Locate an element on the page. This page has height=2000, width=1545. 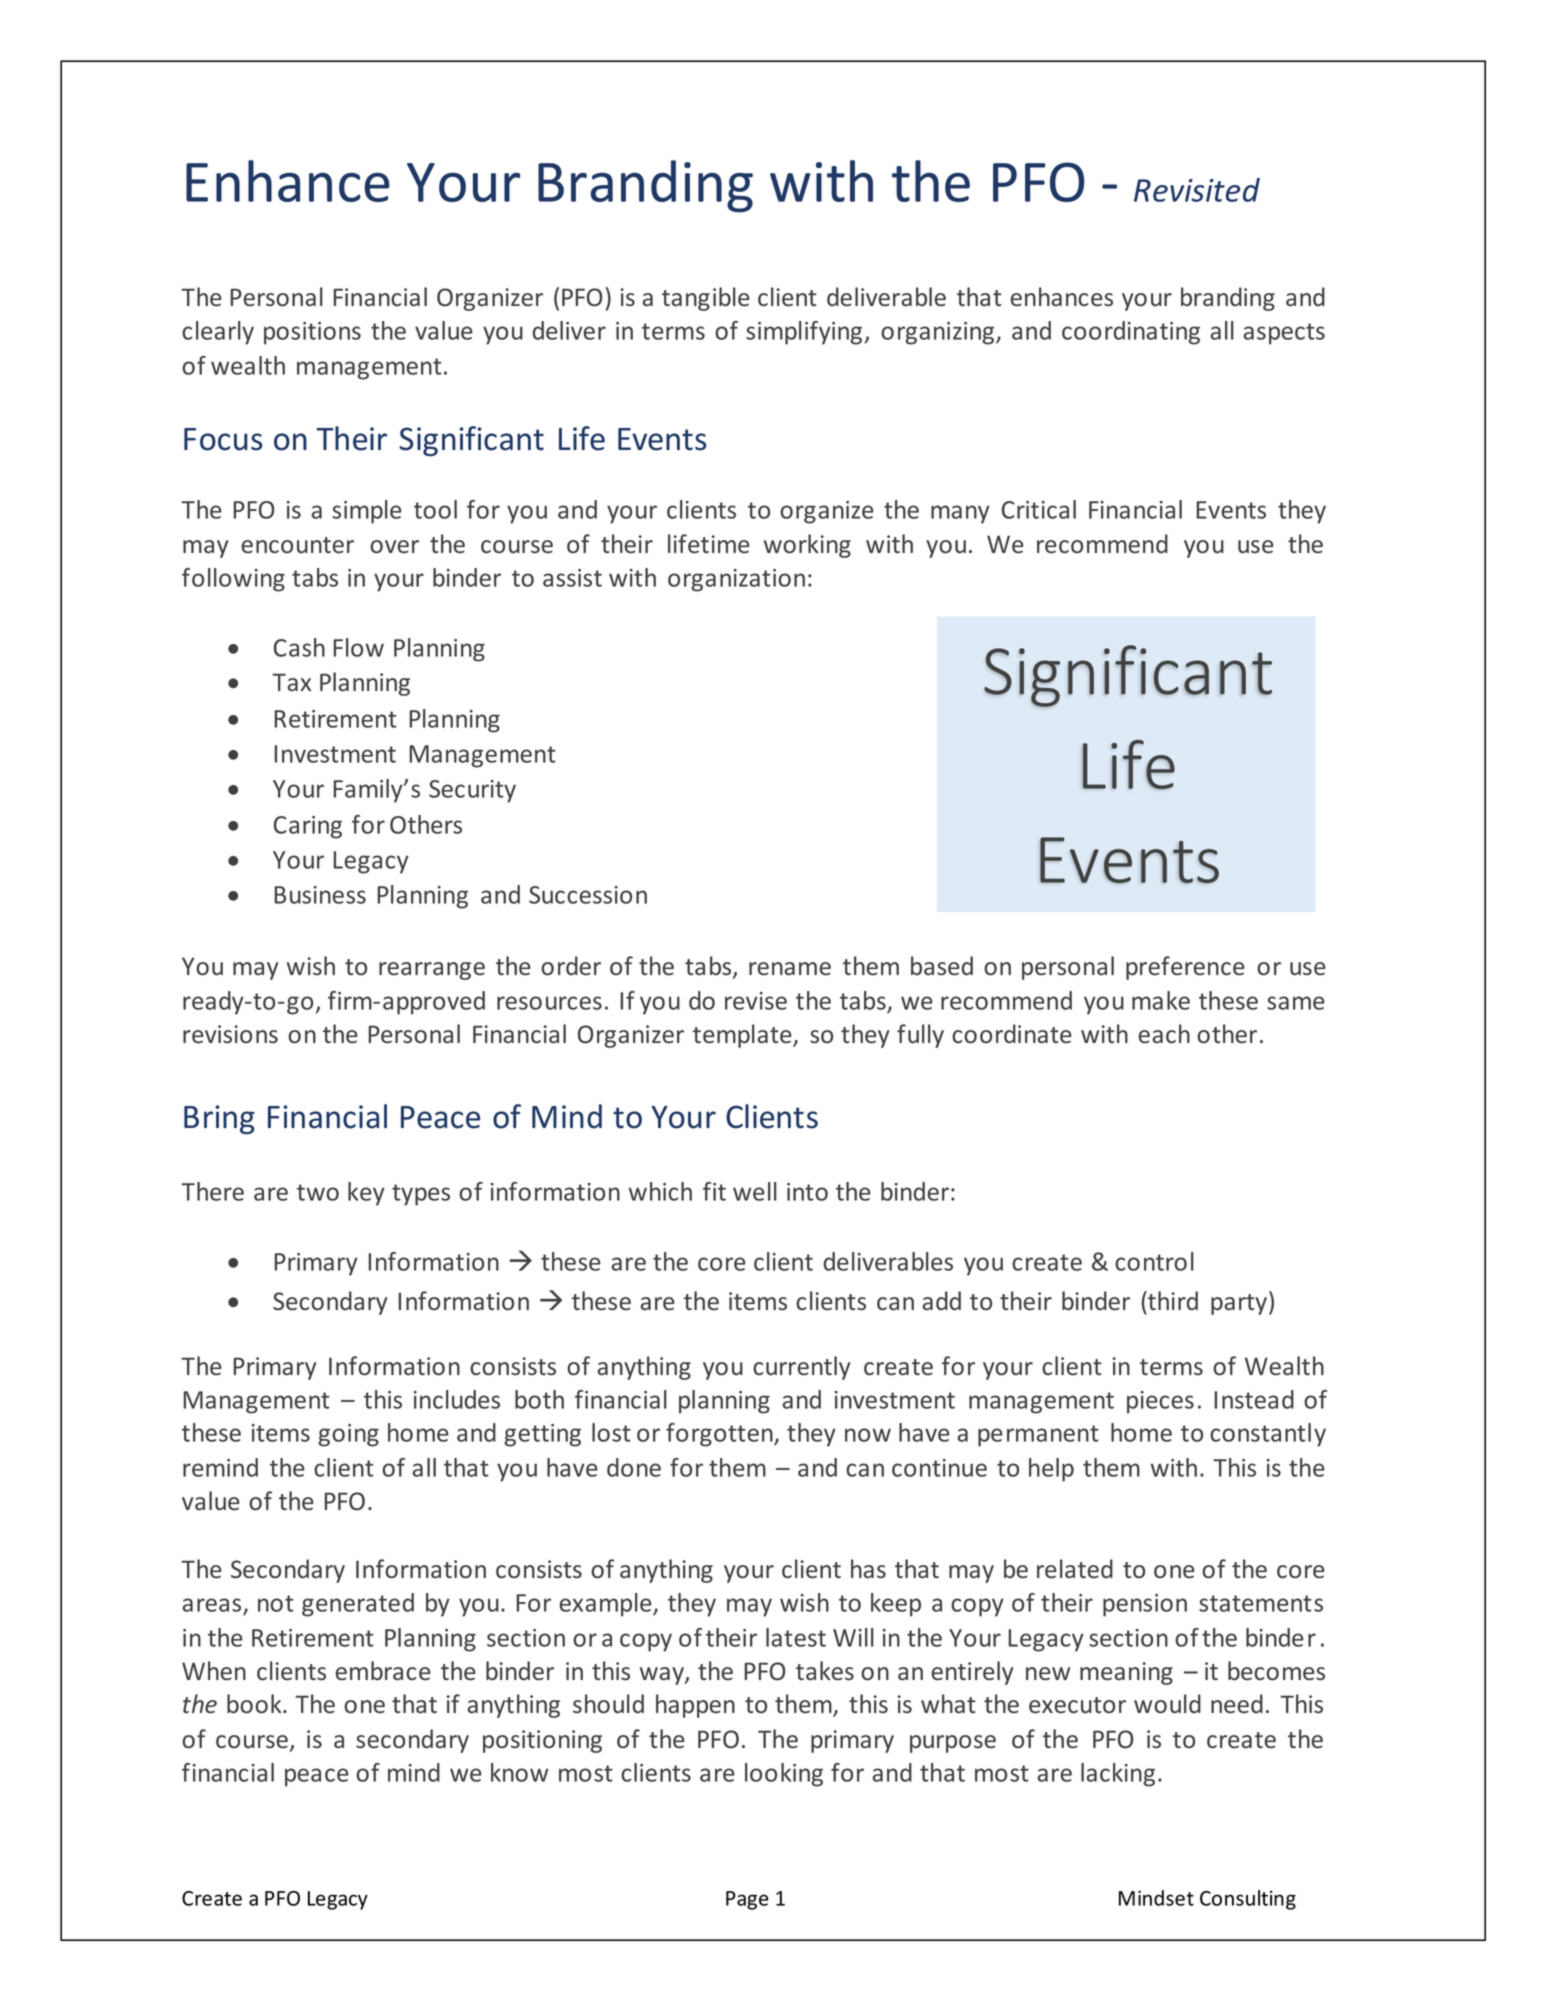
Critical is located at coordinates (1039, 509).
